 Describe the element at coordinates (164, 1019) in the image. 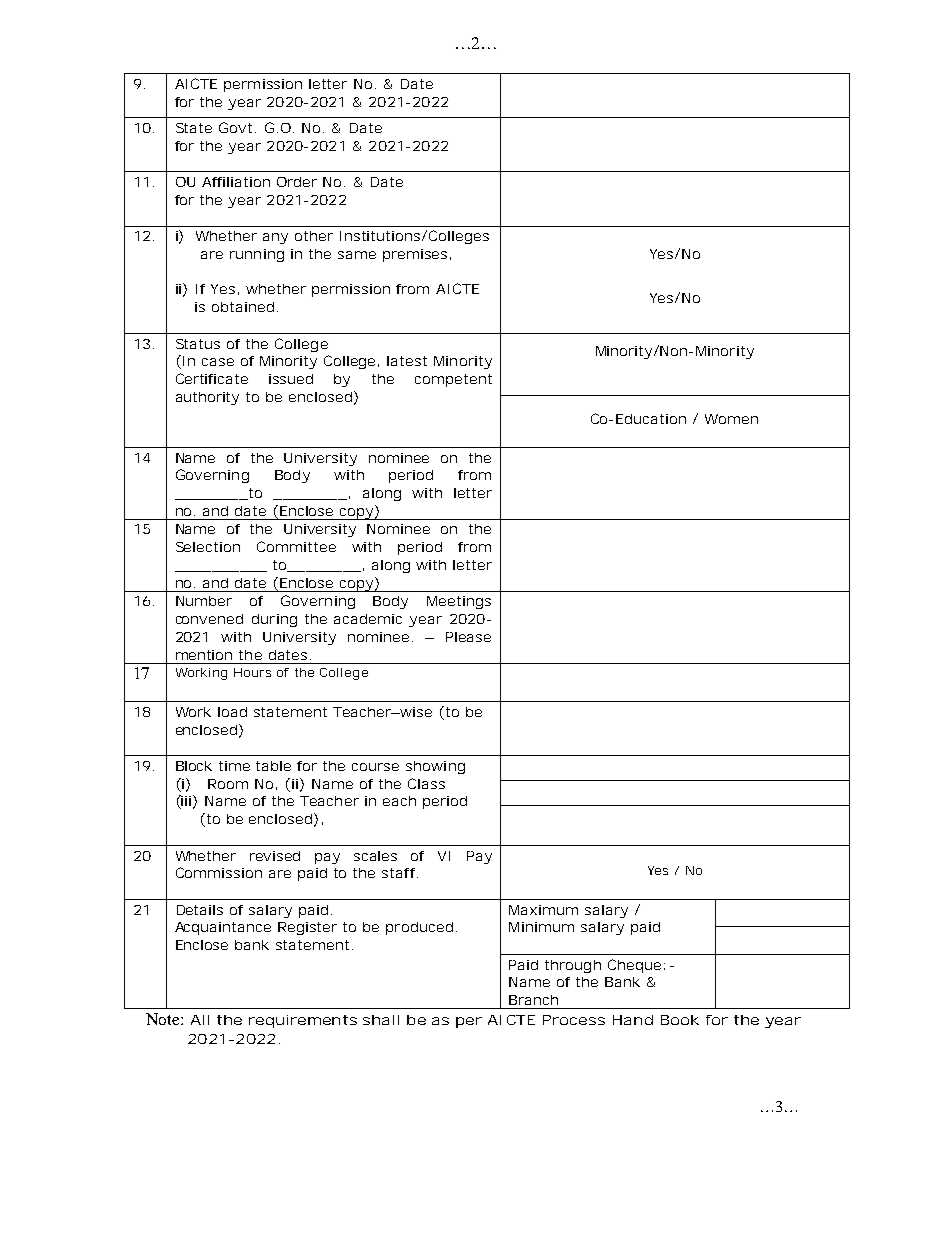

I see `Note` at that location.
